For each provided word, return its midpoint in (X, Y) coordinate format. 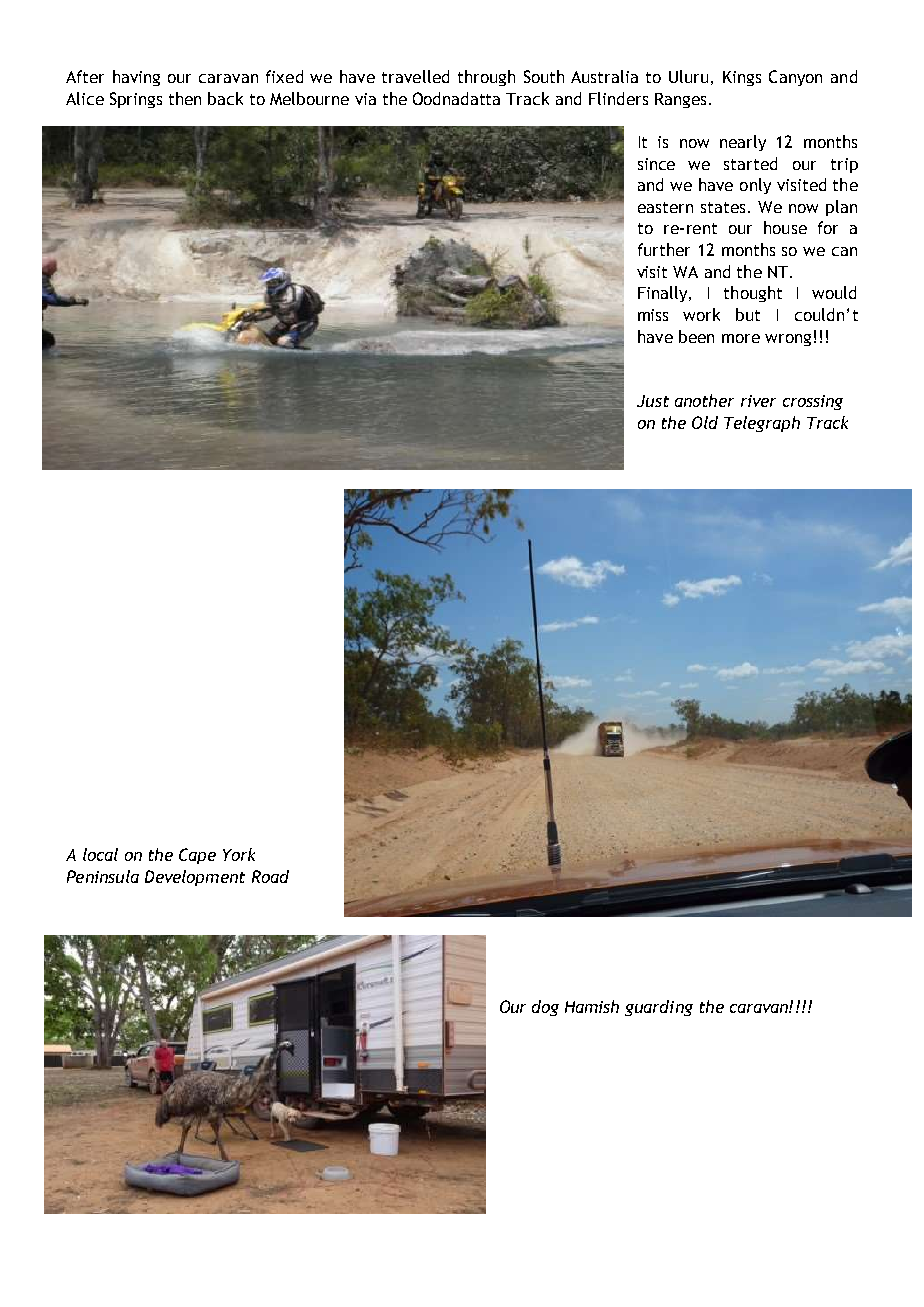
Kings (742, 78)
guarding (659, 1008)
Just (653, 401)
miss (653, 315)
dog (545, 1008)
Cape (197, 856)
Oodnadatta (456, 98)
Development (195, 878)
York (239, 854)
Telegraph (762, 424)
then (185, 98)
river (758, 401)
